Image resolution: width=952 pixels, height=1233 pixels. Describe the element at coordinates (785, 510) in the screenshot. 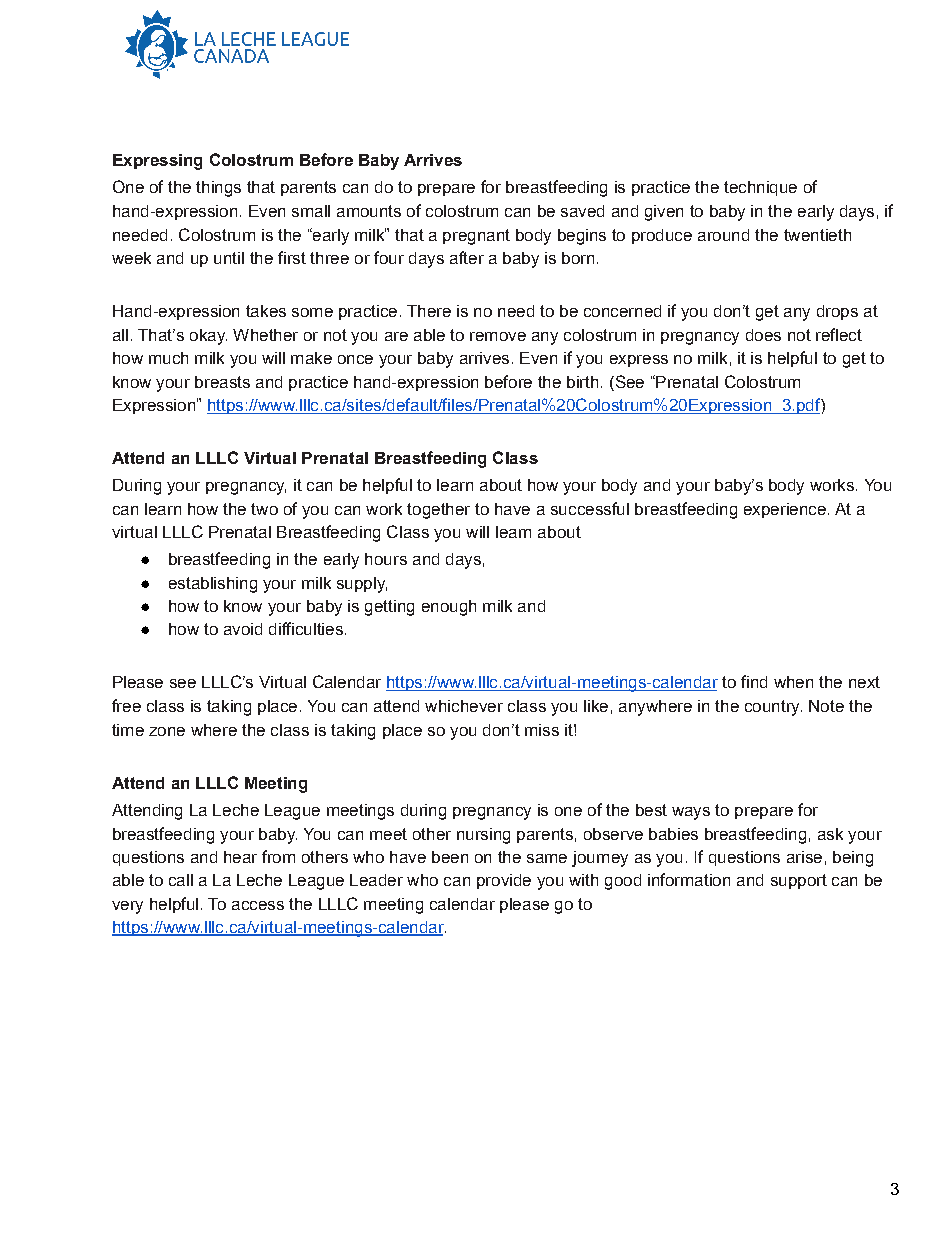

I see `experience` at that location.
